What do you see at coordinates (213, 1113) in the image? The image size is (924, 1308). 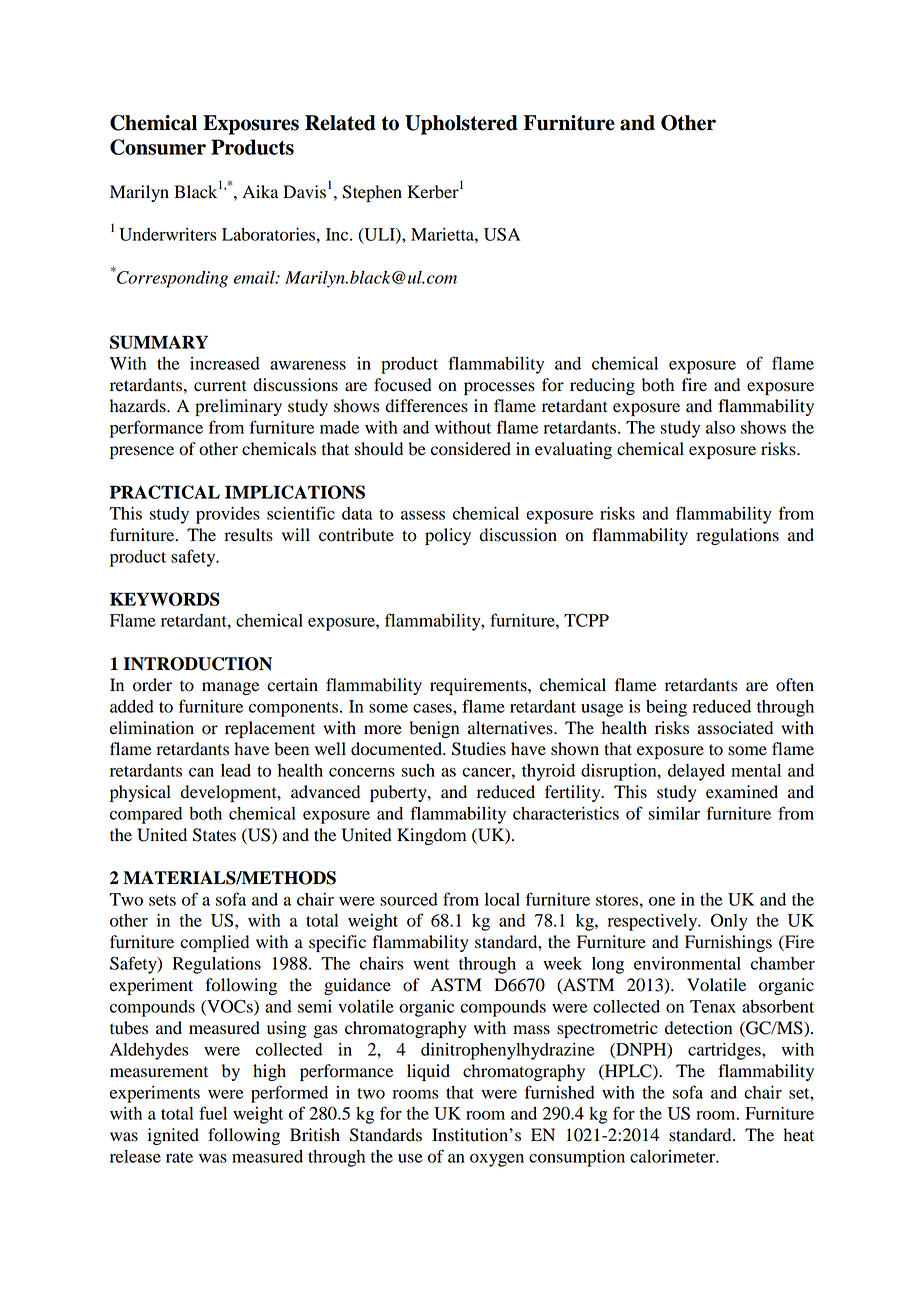 I see `fuel` at bounding box center [213, 1113].
